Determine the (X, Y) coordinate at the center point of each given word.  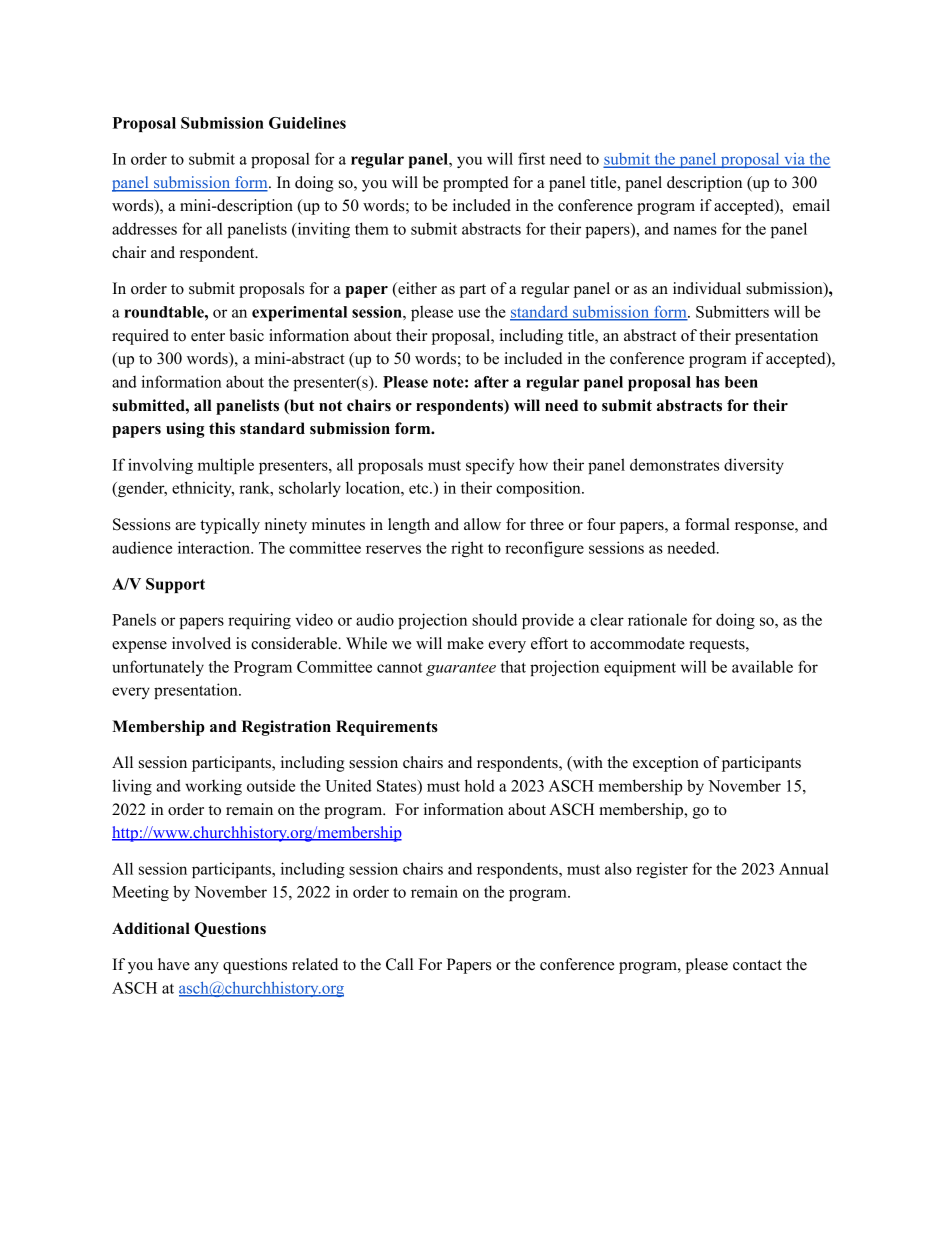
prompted (476, 184)
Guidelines (307, 123)
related (315, 964)
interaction (215, 547)
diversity (754, 466)
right (467, 549)
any (206, 968)
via (794, 160)
